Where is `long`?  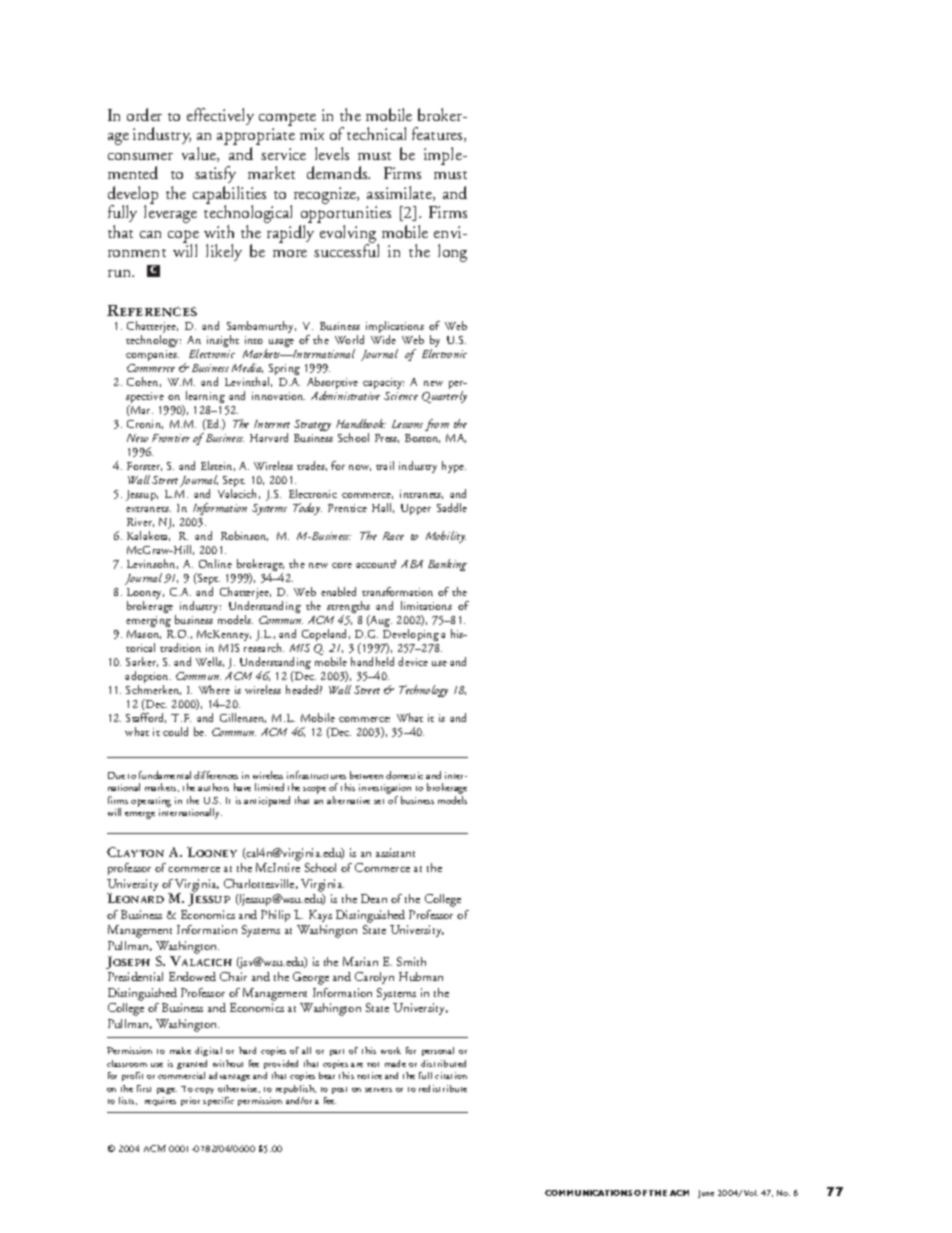
long is located at coordinates (452, 253).
